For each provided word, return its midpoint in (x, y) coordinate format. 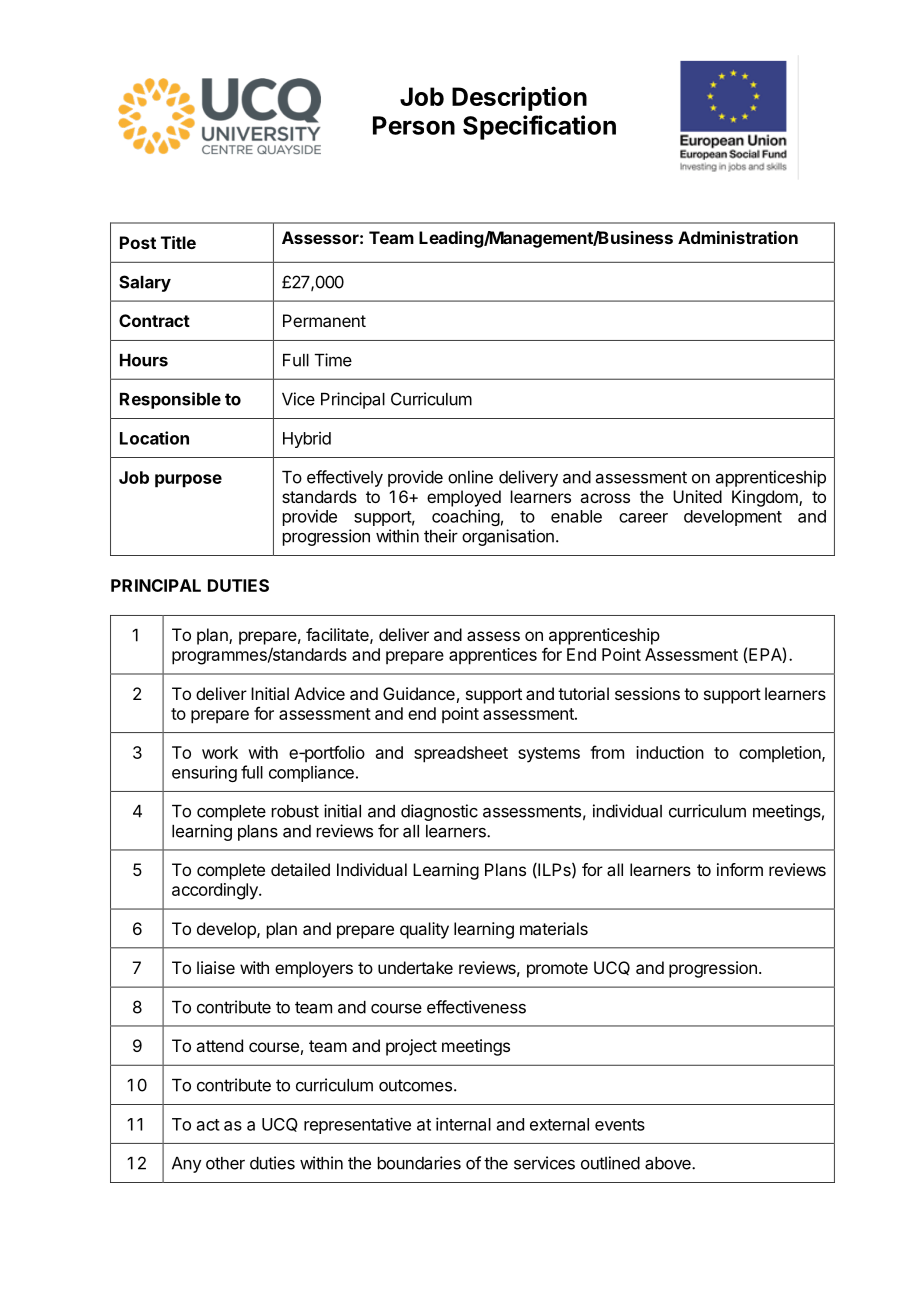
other (225, 1163)
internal (463, 1124)
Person (414, 125)
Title (178, 242)
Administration (738, 237)
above (669, 1163)
